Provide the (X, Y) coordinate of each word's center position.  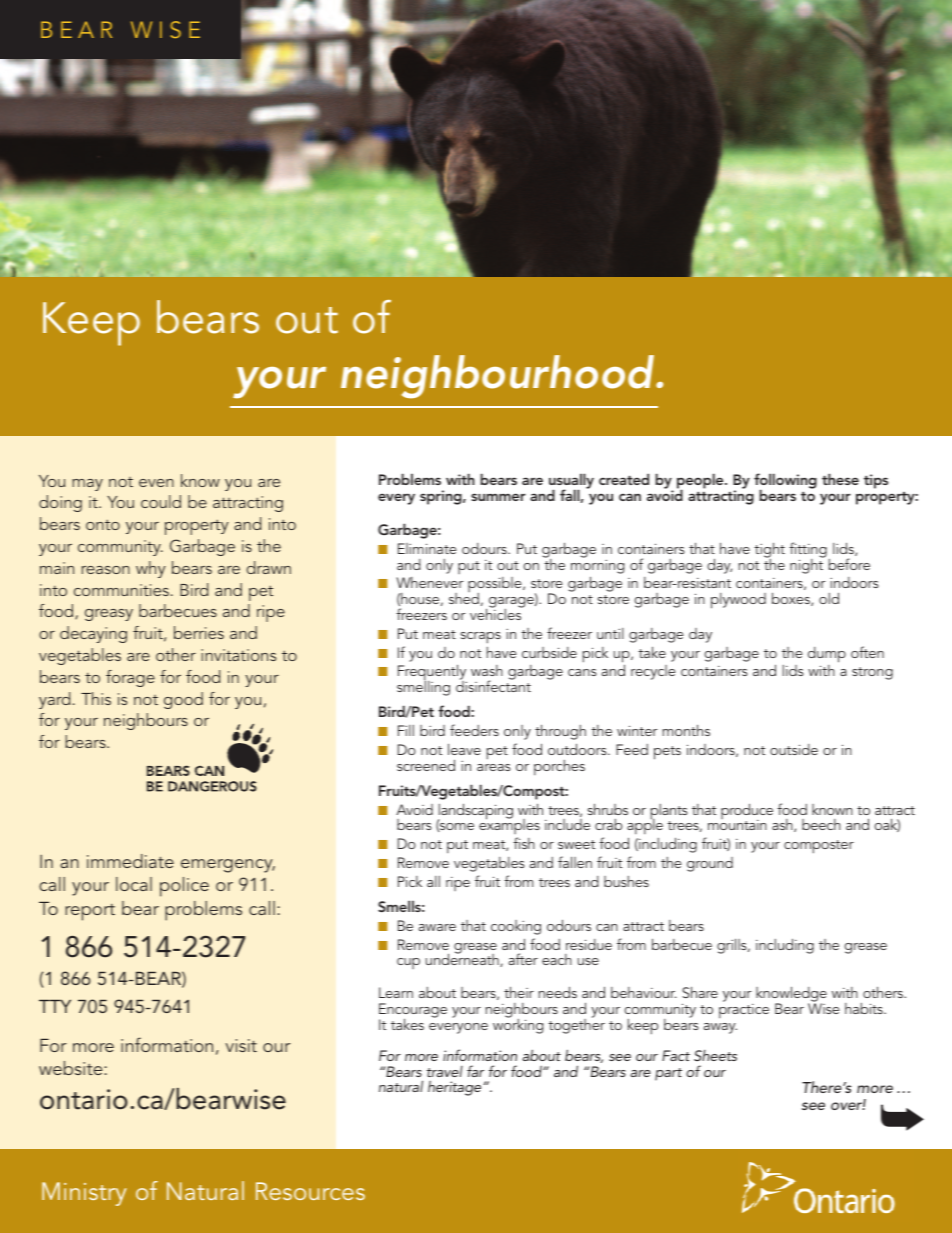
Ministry (84, 1194)
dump (827, 655)
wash (487, 670)
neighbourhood (499, 377)
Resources (310, 1191)
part (668, 1074)
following (785, 482)
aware (437, 927)
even (156, 483)
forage (130, 678)
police (184, 887)
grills (733, 946)
